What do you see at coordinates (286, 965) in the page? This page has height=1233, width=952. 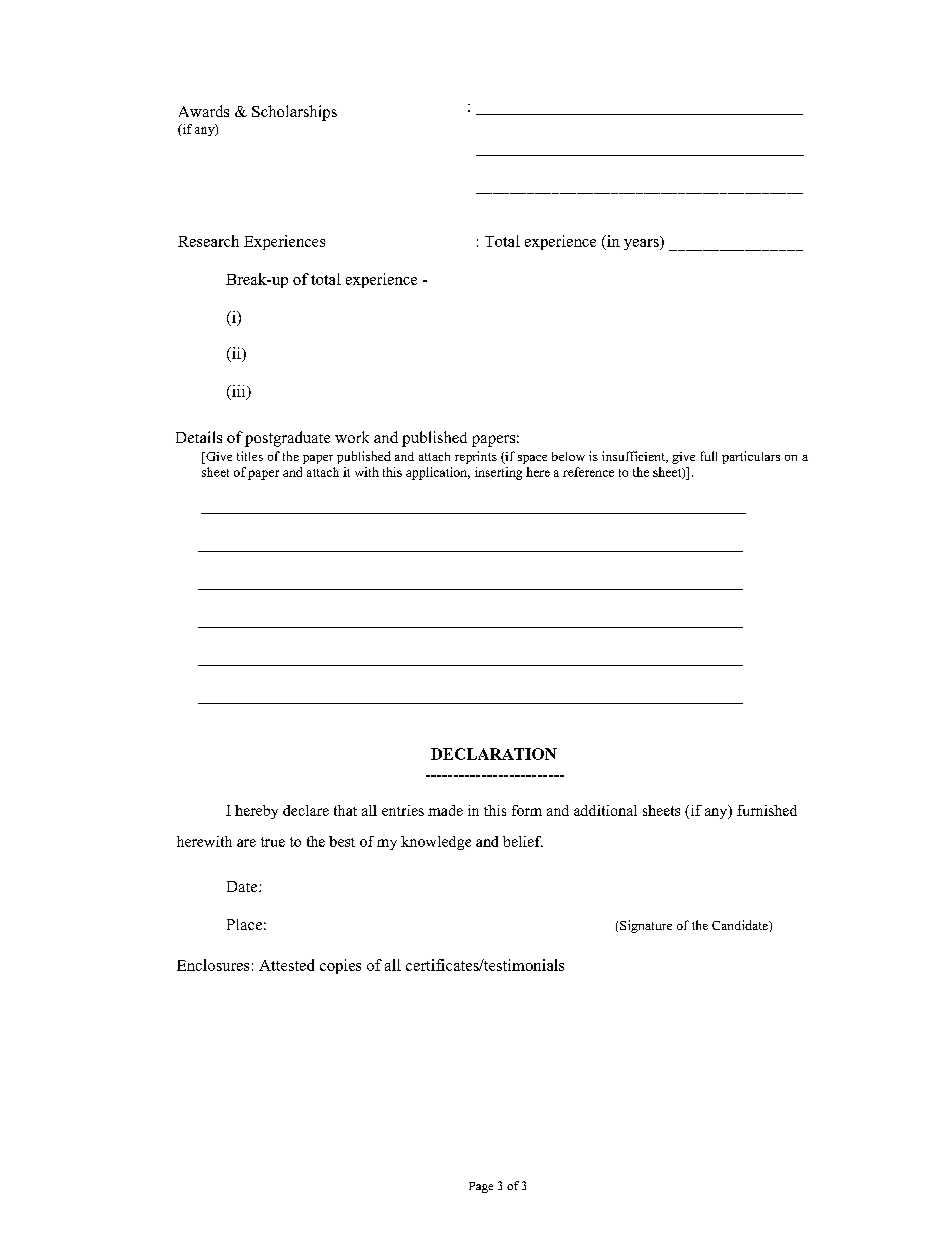 I see `Attested` at bounding box center [286, 965].
